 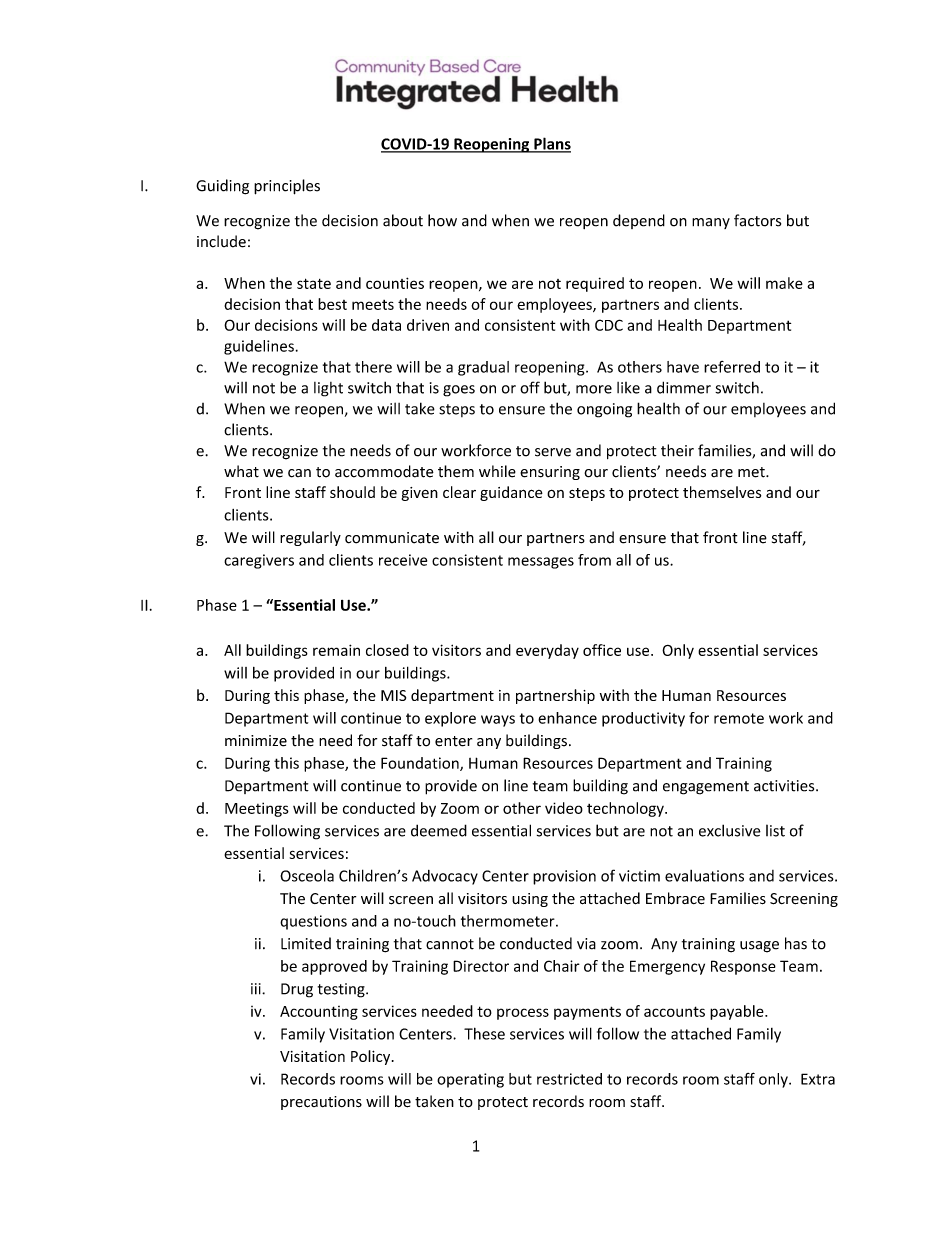 What do you see at coordinates (739, 718) in the image?
I see `remote` at bounding box center [739, 718].
